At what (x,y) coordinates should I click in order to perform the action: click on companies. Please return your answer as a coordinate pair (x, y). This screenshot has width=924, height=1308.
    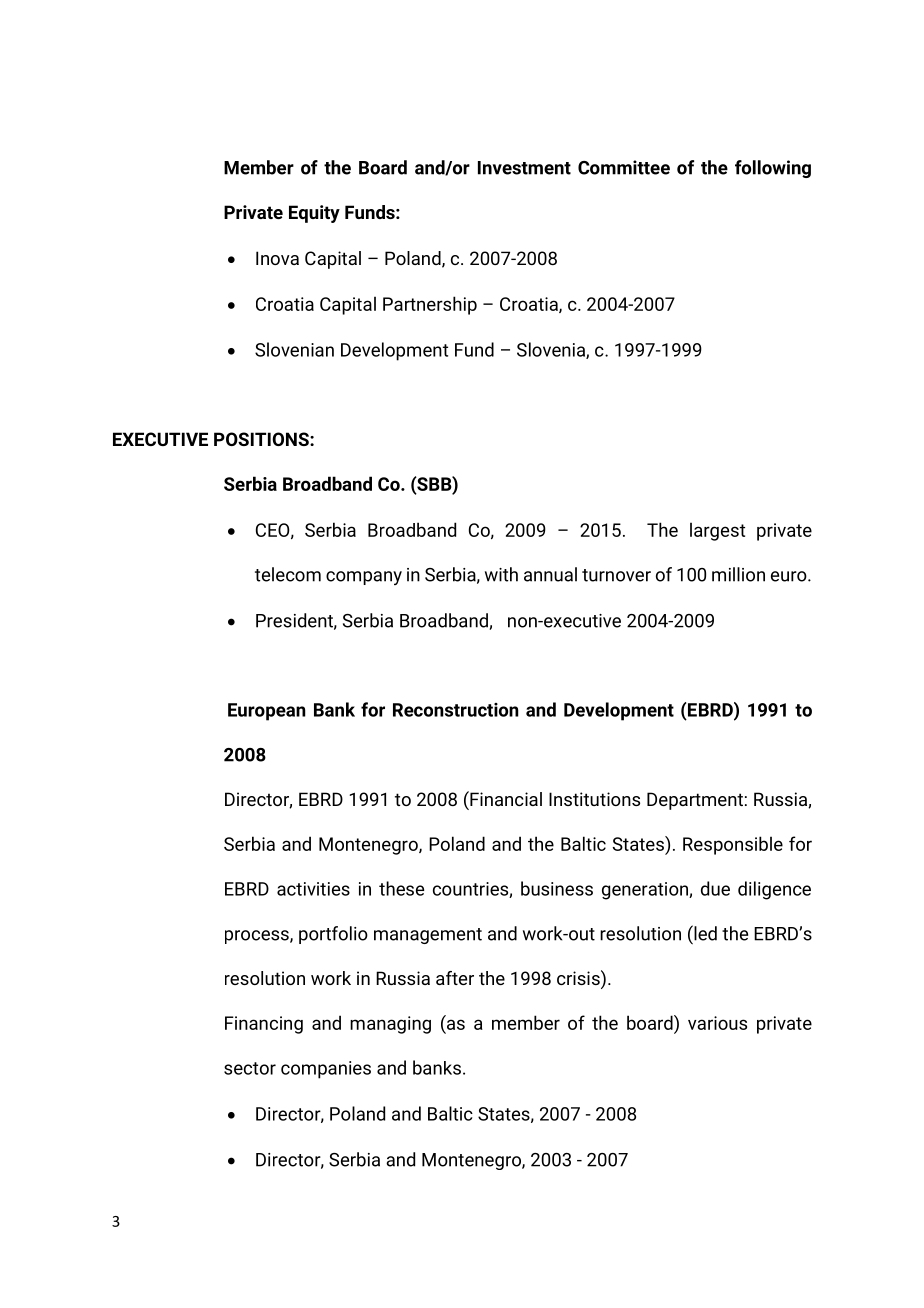
    Looking at the image, I should click on (326, 1070).
